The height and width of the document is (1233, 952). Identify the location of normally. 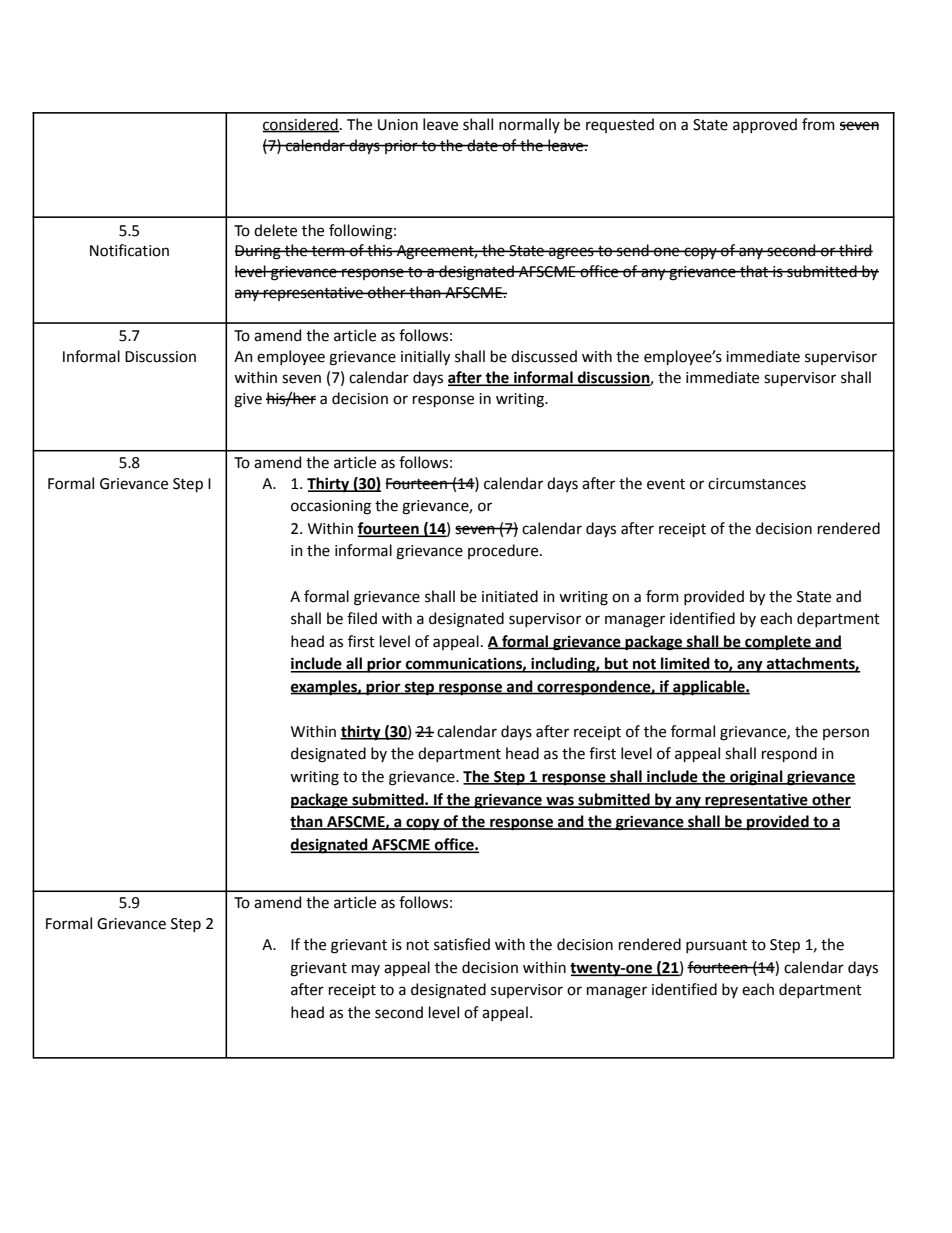
(529, 125).
